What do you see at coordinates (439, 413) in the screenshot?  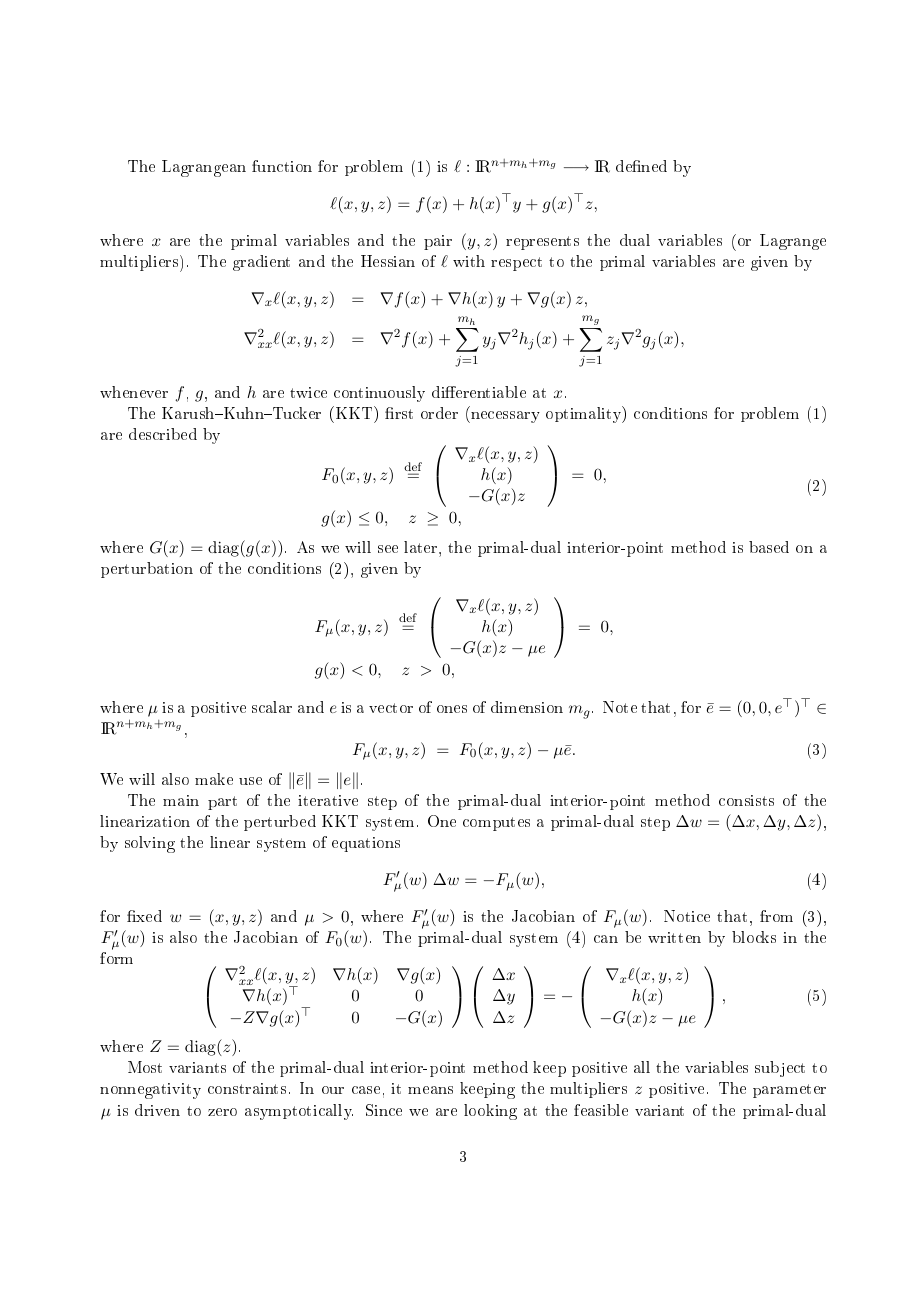 I see `order` at bounding box center [439, 413].
